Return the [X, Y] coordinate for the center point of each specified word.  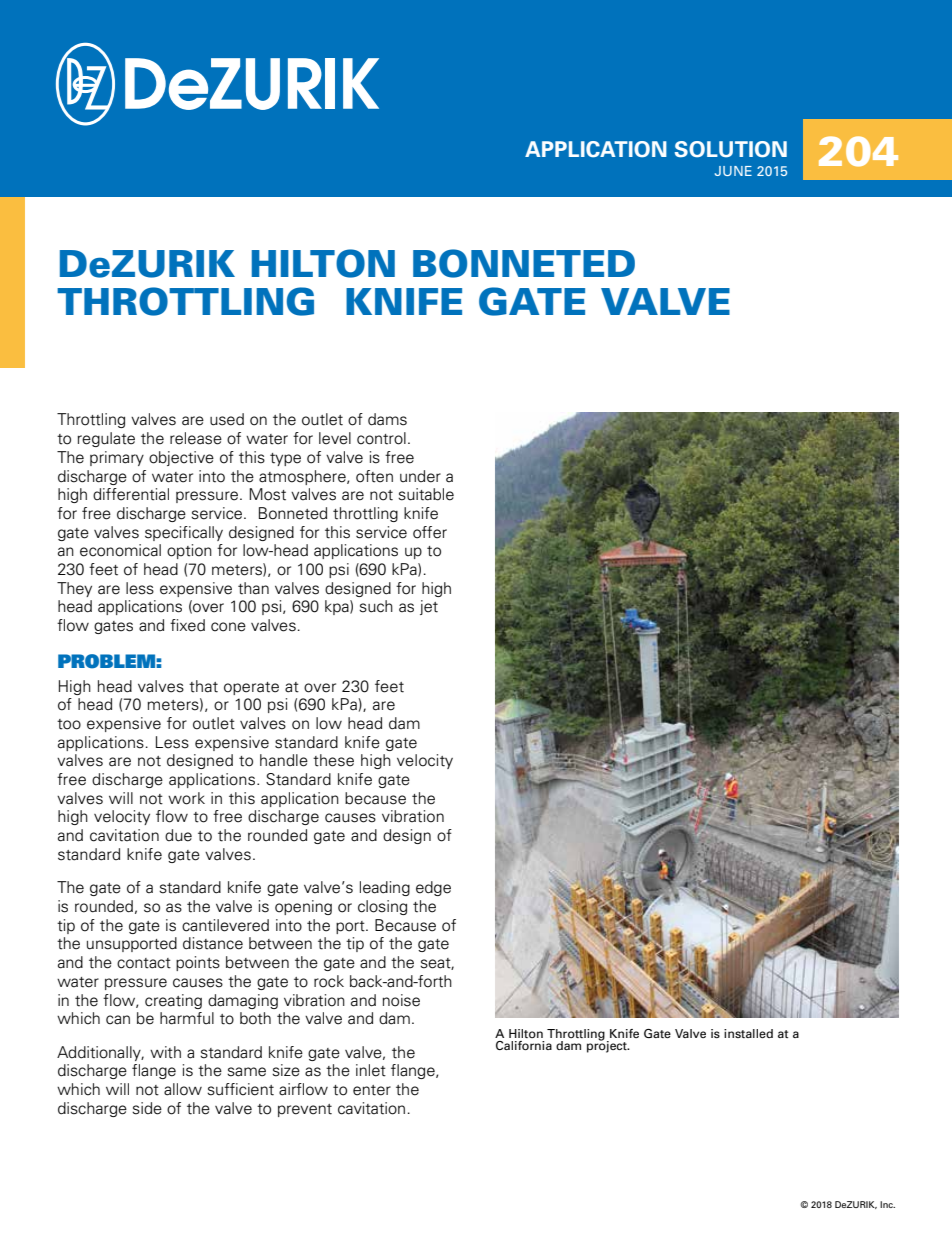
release [196, 438]
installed [748, 1033]
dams [387, 419]
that [203, 686]
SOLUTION [731, 149]
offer [430, 532]
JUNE [733, 171]
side [147, 1108]
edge [433, 888]
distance [213, 943]
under [420, 476]
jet [429, 607]
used [227, 419]
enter [372, 1090]
